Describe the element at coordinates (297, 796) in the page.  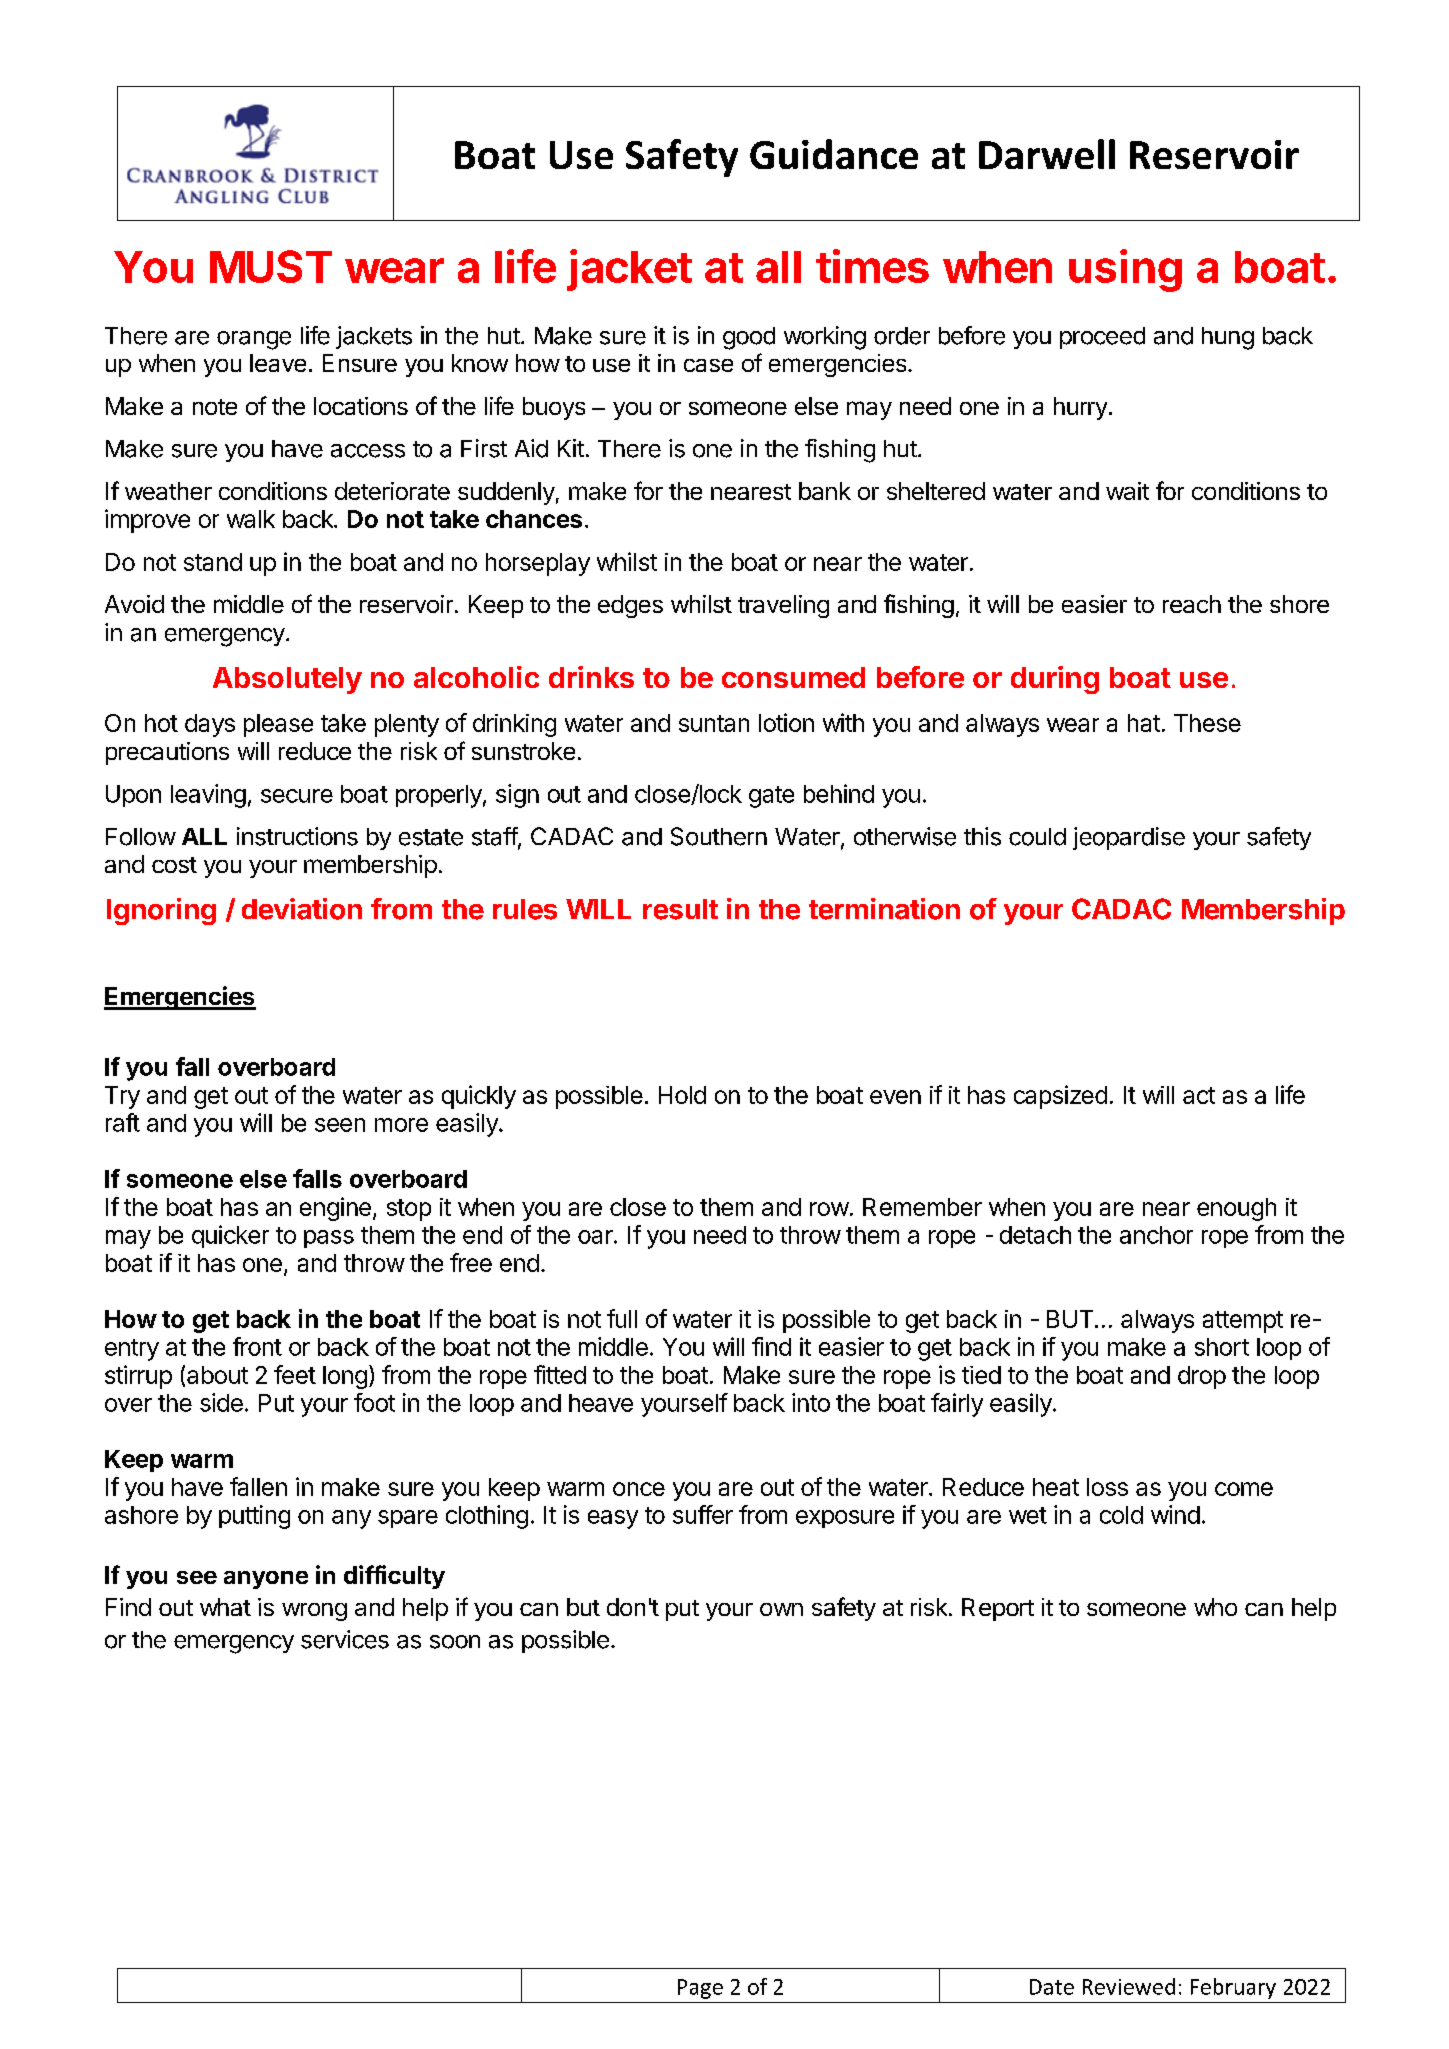
I see `secure` at that location.
